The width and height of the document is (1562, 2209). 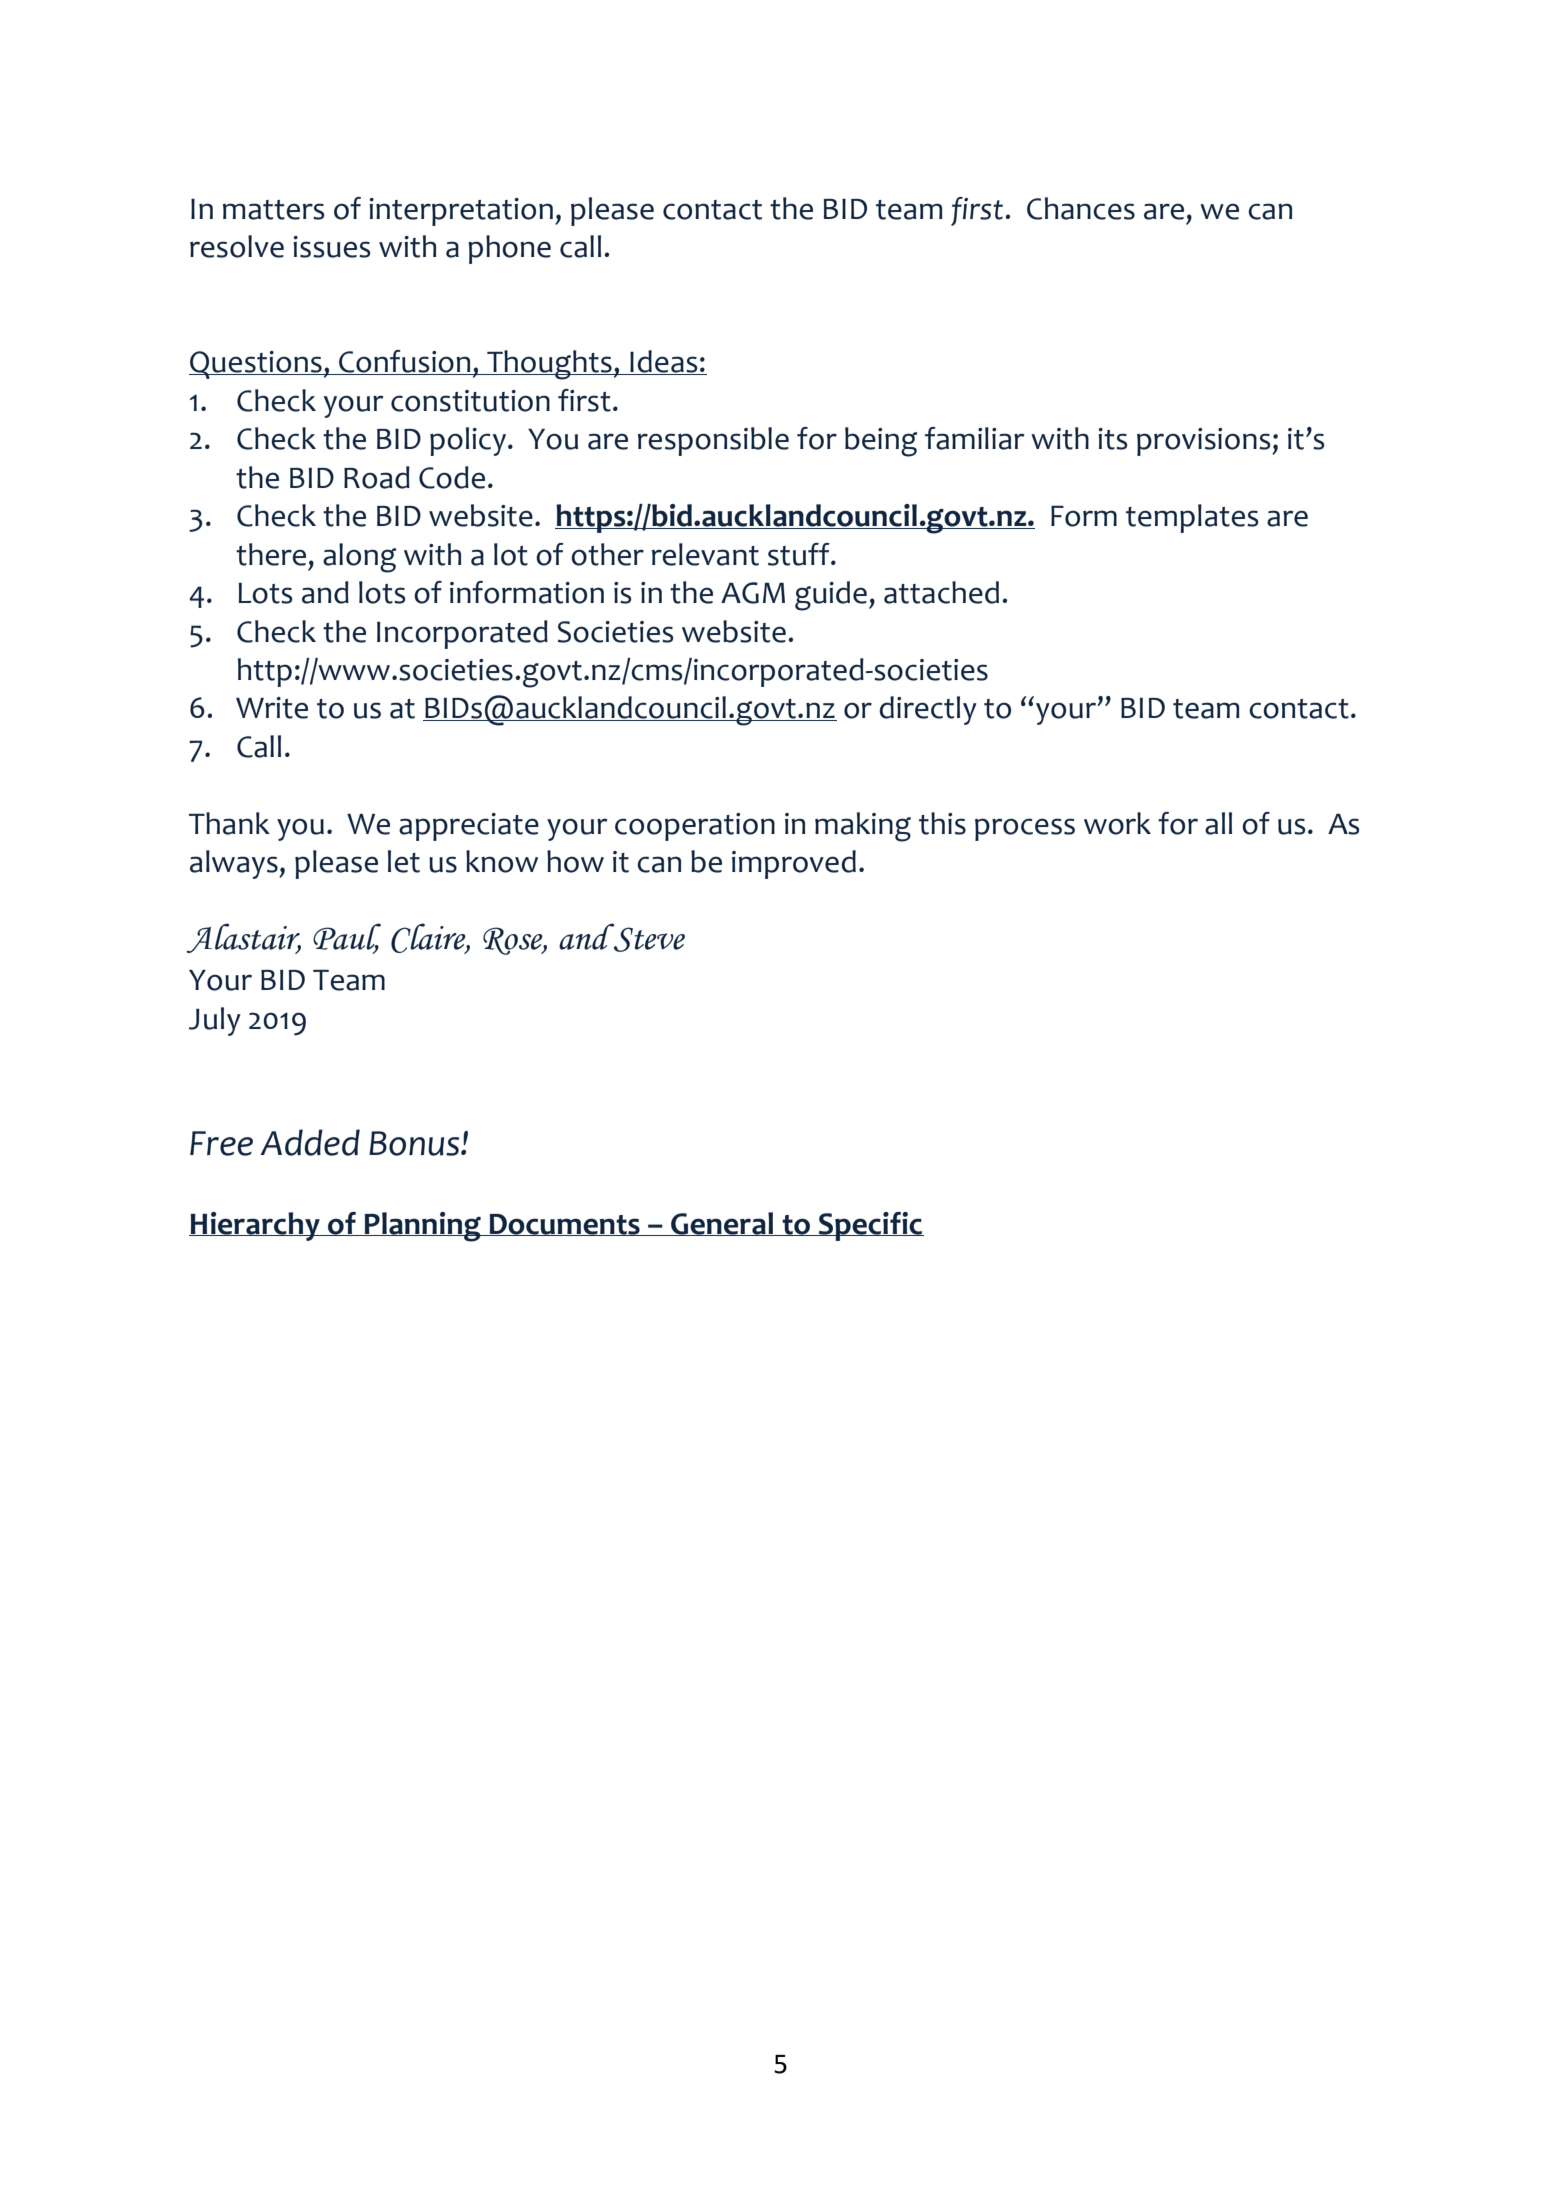 What do you see at coordinates (1025, 829) in the document?
I see `process` at bounding box center [1025, 829].
